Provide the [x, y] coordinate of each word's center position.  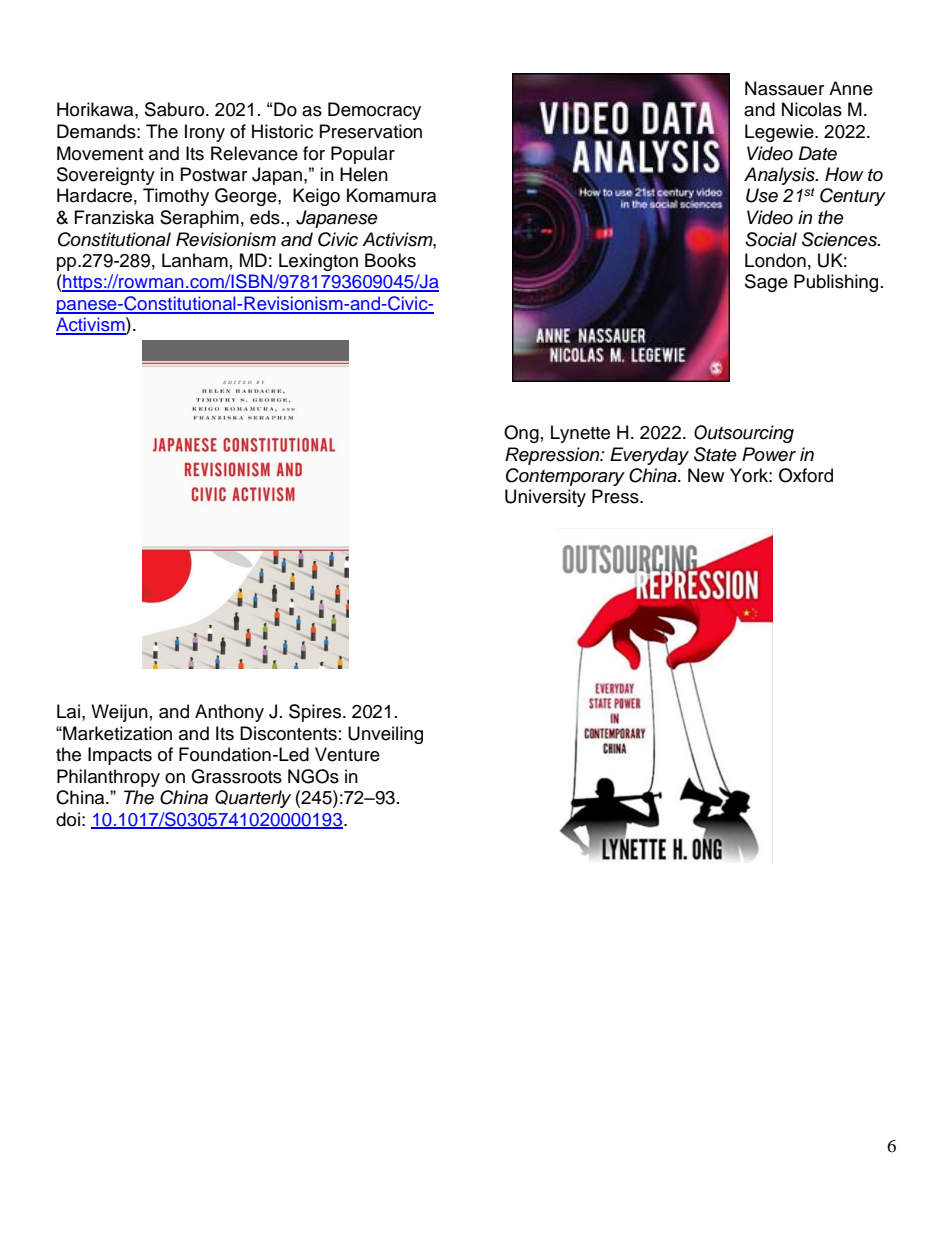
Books [390, 260]
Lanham [195, 260]
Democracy [374, 111]
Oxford [806, 475]
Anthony [229, 713]
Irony [205, 133]
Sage [766, 283]
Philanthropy [108, 778]
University [545, 498]
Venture [347, 754]
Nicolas [812, 109]
